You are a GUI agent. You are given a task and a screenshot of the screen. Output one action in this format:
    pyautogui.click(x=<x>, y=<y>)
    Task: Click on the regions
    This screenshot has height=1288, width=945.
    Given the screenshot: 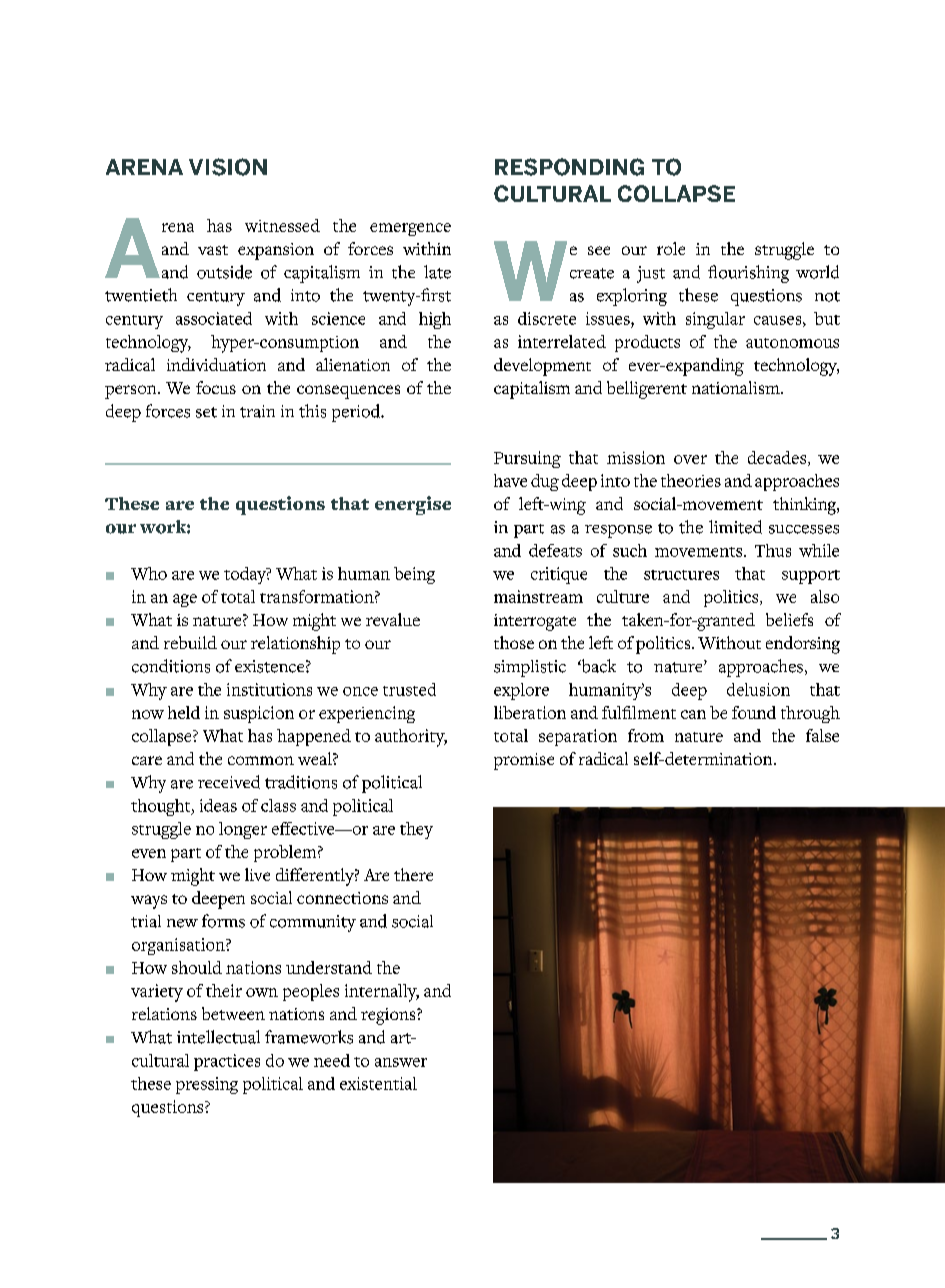 What is the action you would take?
    pyautogui.click(x=389, y=1016)
